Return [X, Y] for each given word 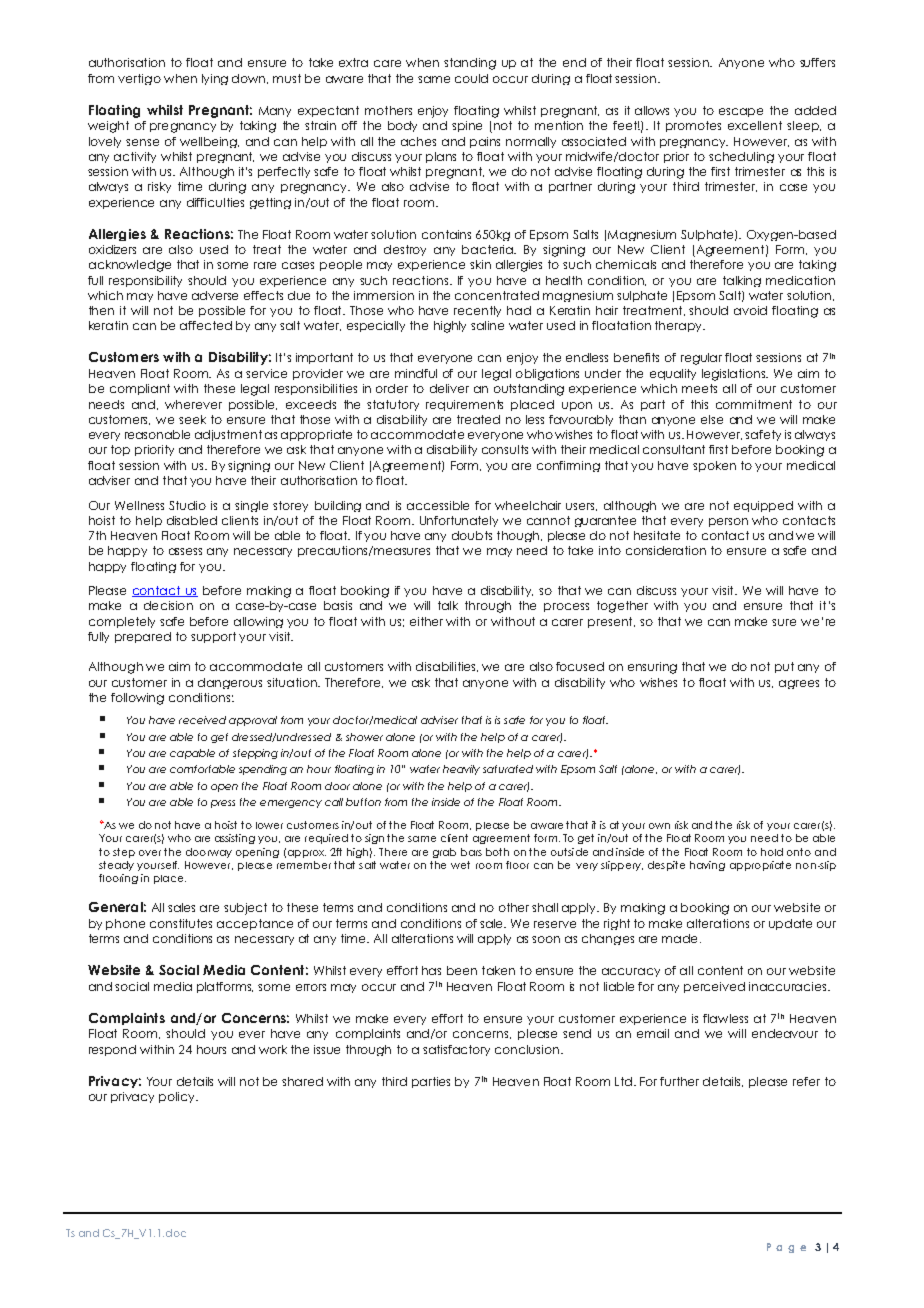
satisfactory [456, 1050]
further [679, 1081]
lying [215, 79]
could [471, 78]
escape [741, 112]
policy [178, 1097]
